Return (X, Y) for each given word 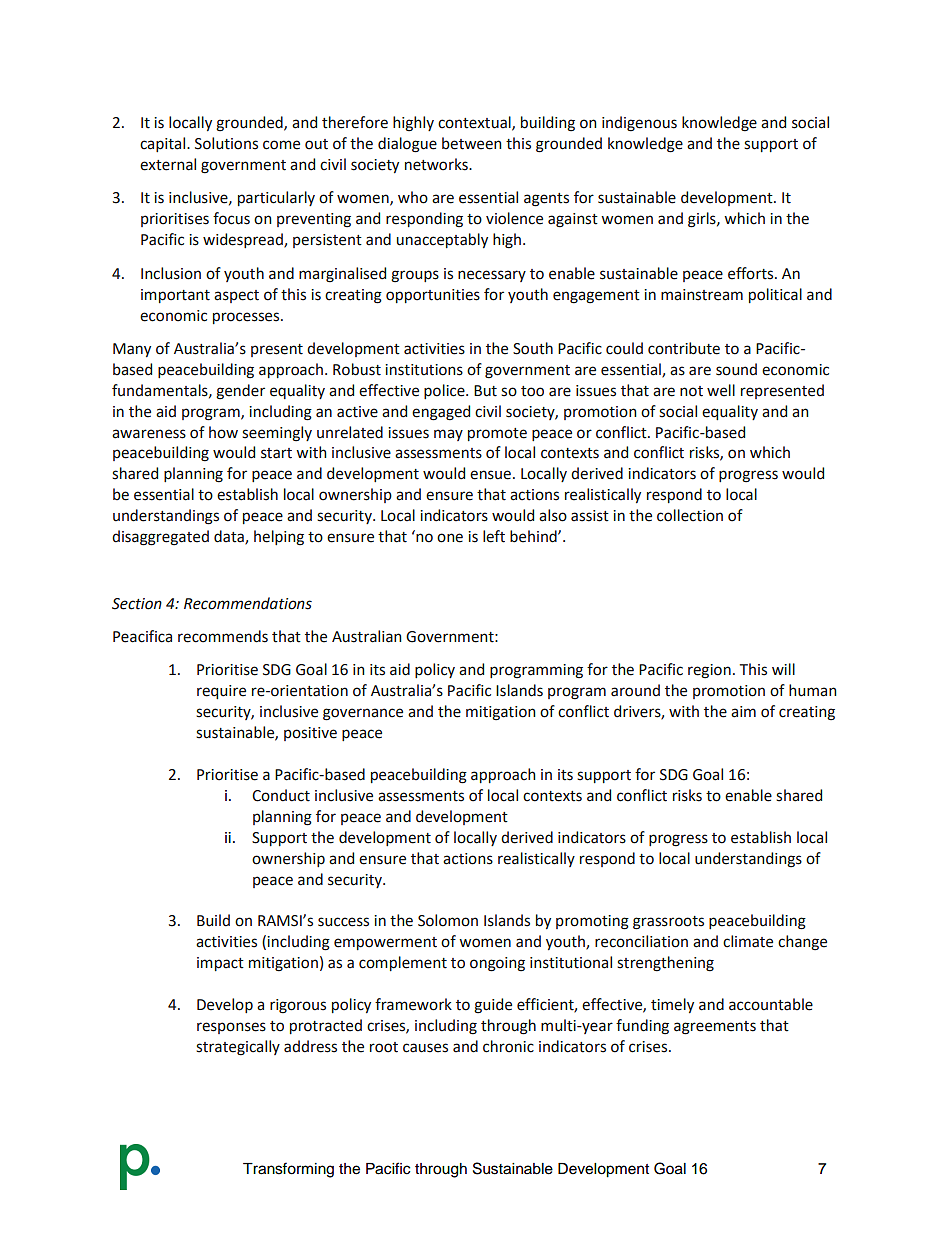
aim (743, 712)
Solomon (448, 920)
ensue (490, 475)
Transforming (288, 1170)
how (223, 432)
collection (690, 515)
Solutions (226, 143)
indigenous (639, 124)
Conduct (281, 795)
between (472, 143)
